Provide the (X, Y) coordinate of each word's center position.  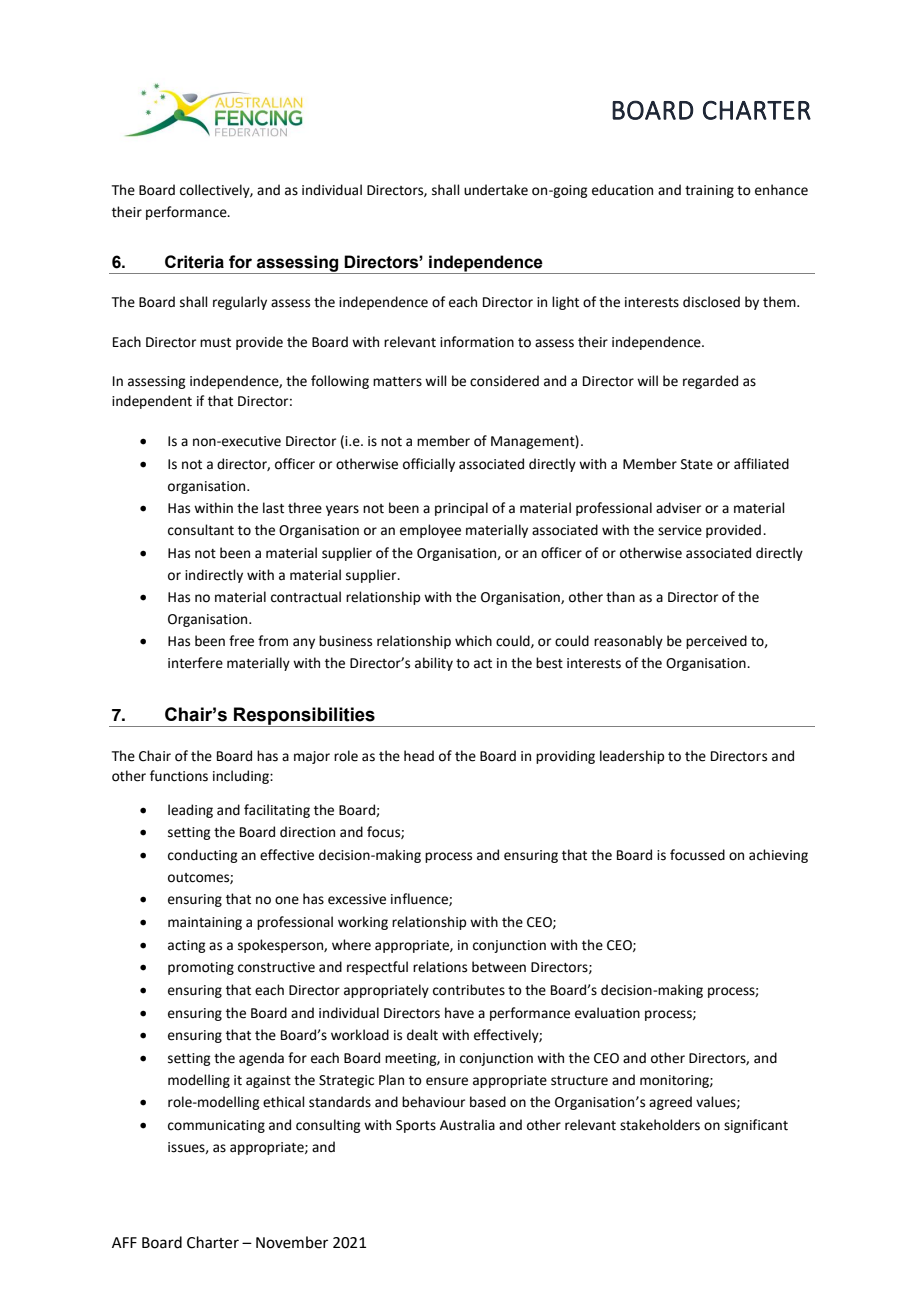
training (709, 191)
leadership (632, 757)
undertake (496, 190)
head (419, 756)
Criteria (194, 262)
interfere (195, 663)
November (292, 1242)
